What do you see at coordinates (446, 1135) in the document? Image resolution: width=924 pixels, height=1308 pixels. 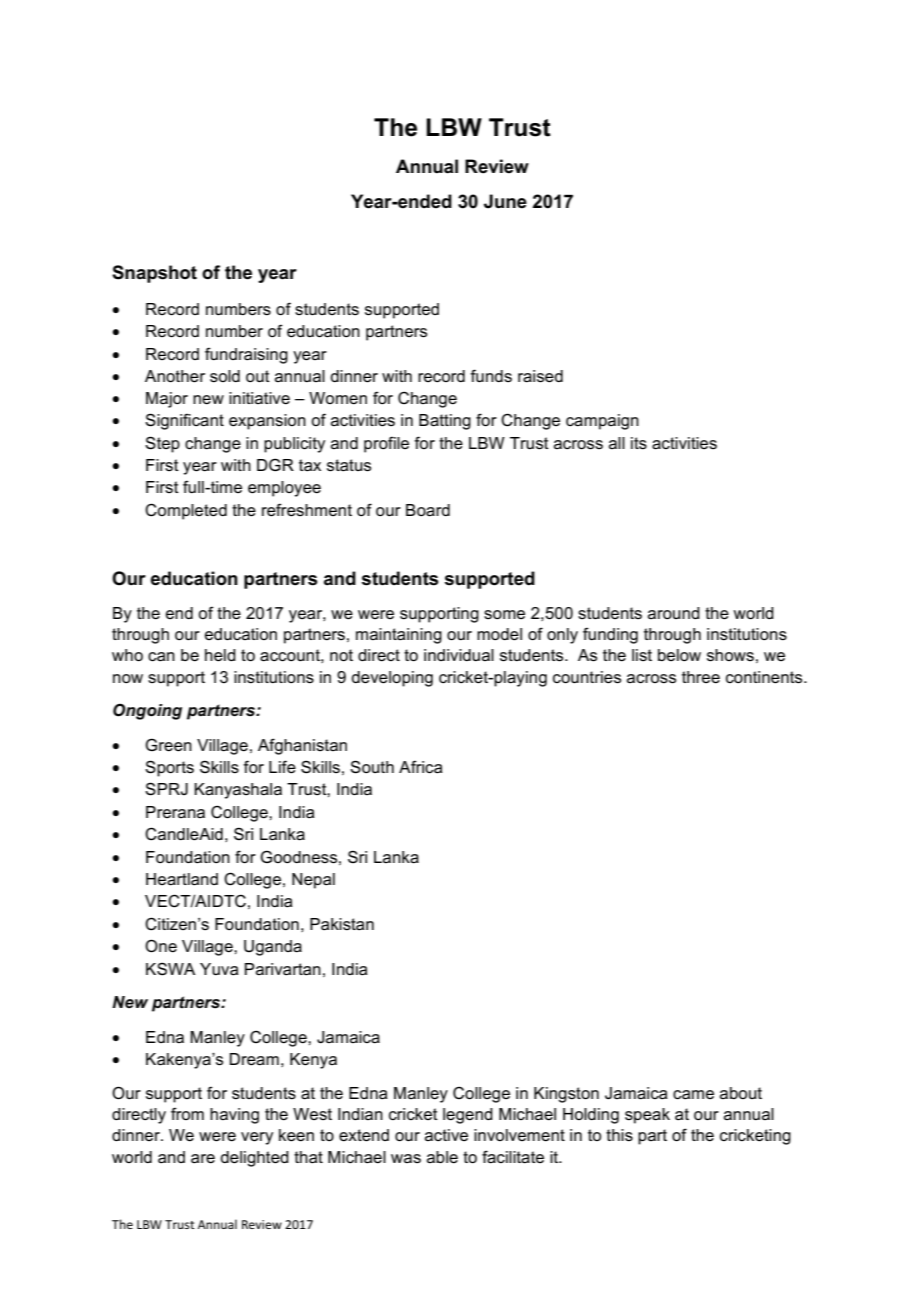 I see `active` at bounding box center [446, 1135].
